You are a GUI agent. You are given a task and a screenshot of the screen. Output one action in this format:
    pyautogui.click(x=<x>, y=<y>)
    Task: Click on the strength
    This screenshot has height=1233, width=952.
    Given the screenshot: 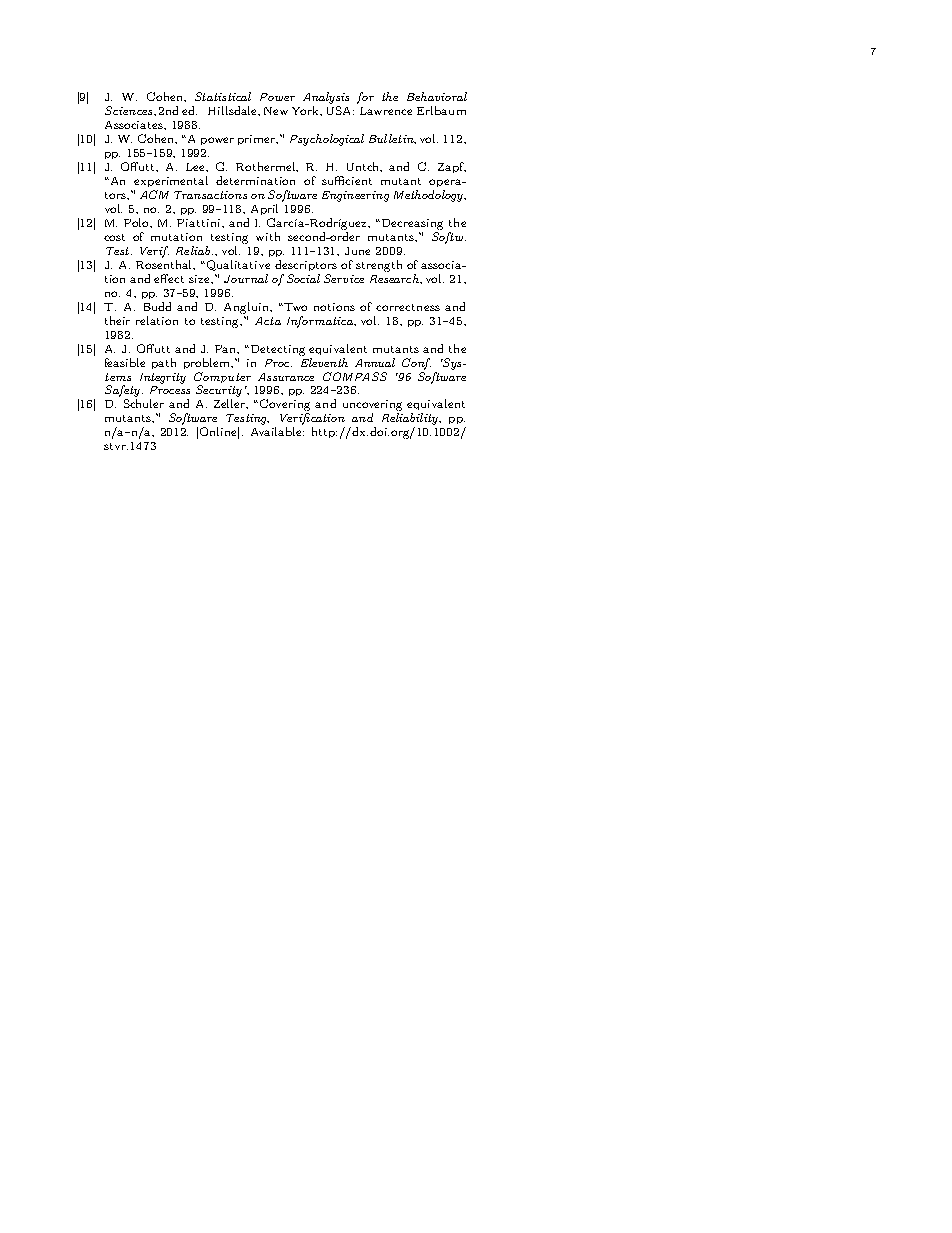 What is the action you would take?
    pyautogui.click(x=379, y=266)
